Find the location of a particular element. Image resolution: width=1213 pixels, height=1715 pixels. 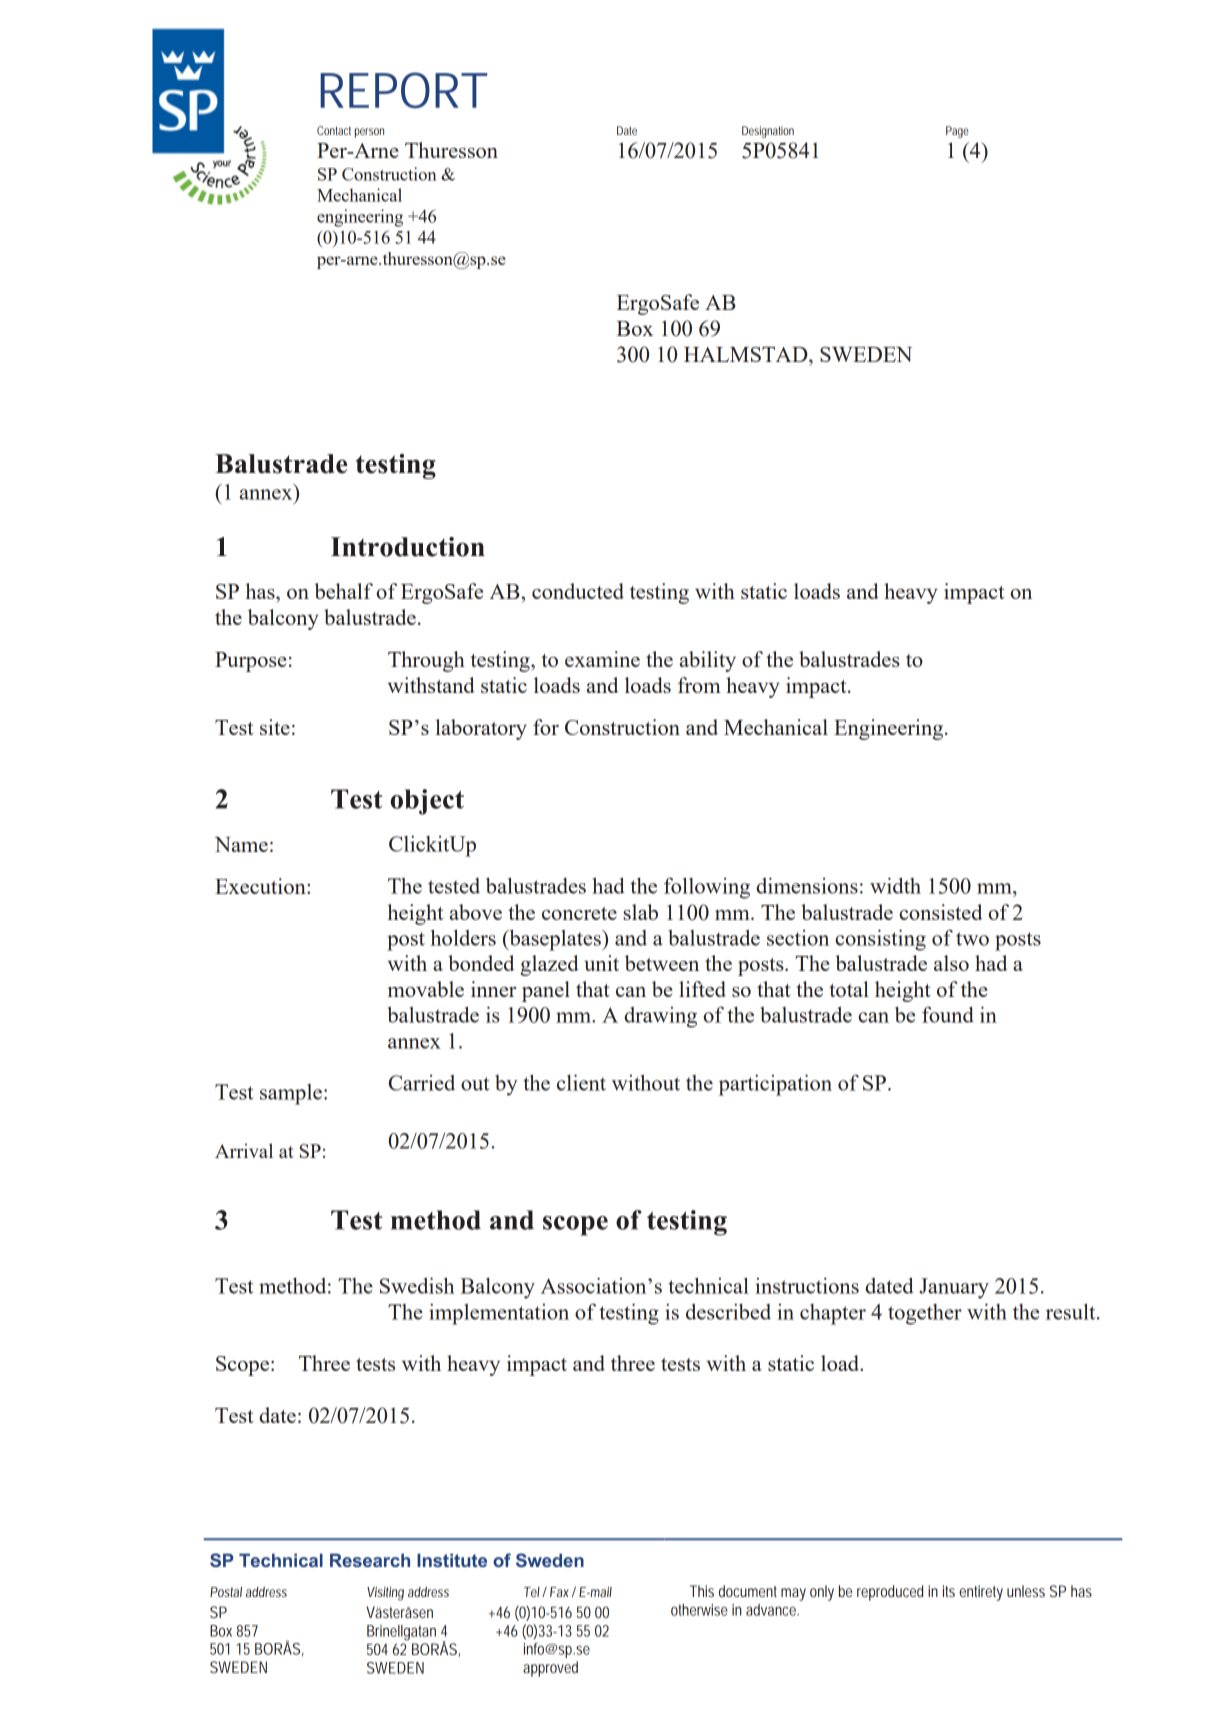

Execution is located at coordinates (261, 886).
